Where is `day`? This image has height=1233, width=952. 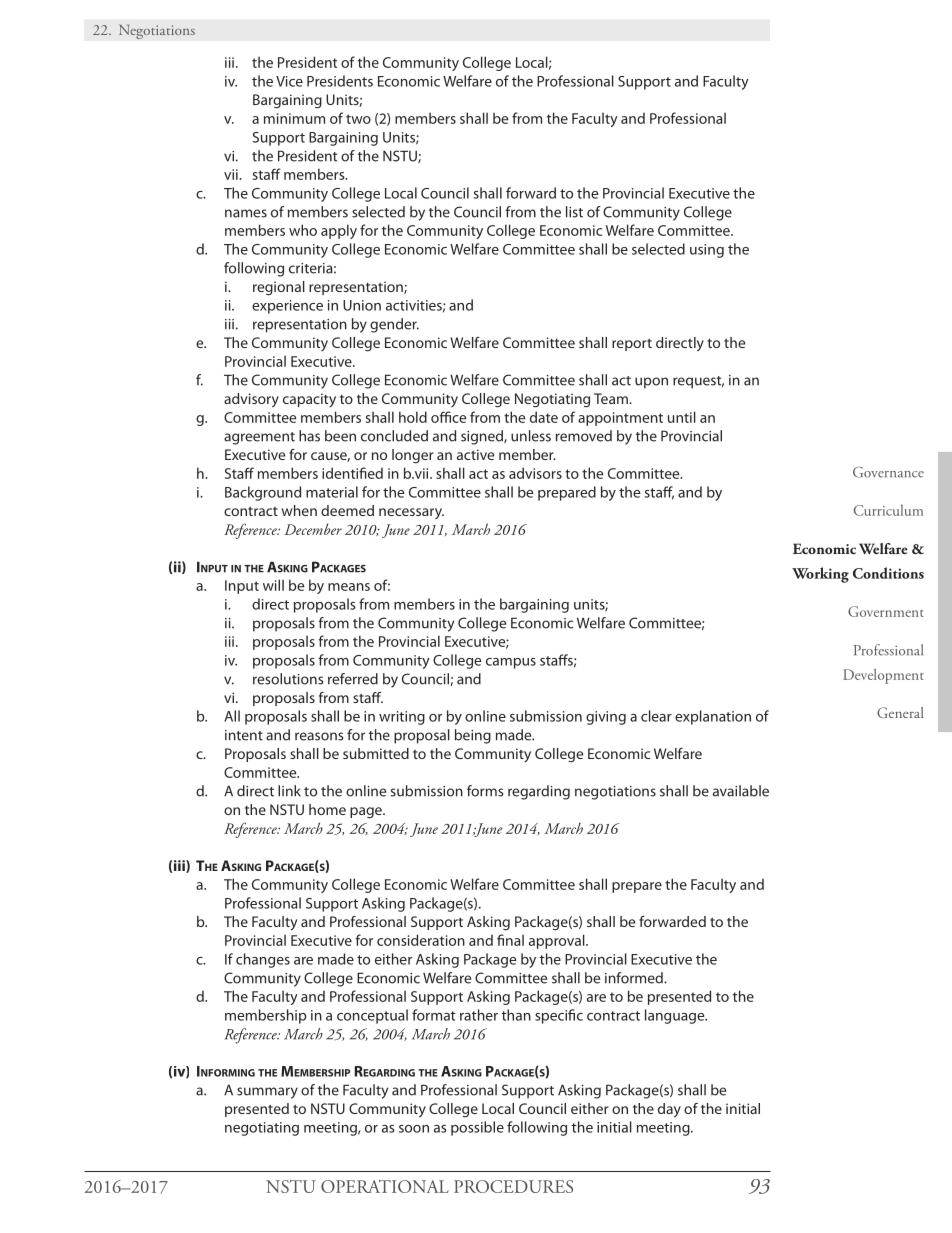
day is located at coordinates (669, 1110).
